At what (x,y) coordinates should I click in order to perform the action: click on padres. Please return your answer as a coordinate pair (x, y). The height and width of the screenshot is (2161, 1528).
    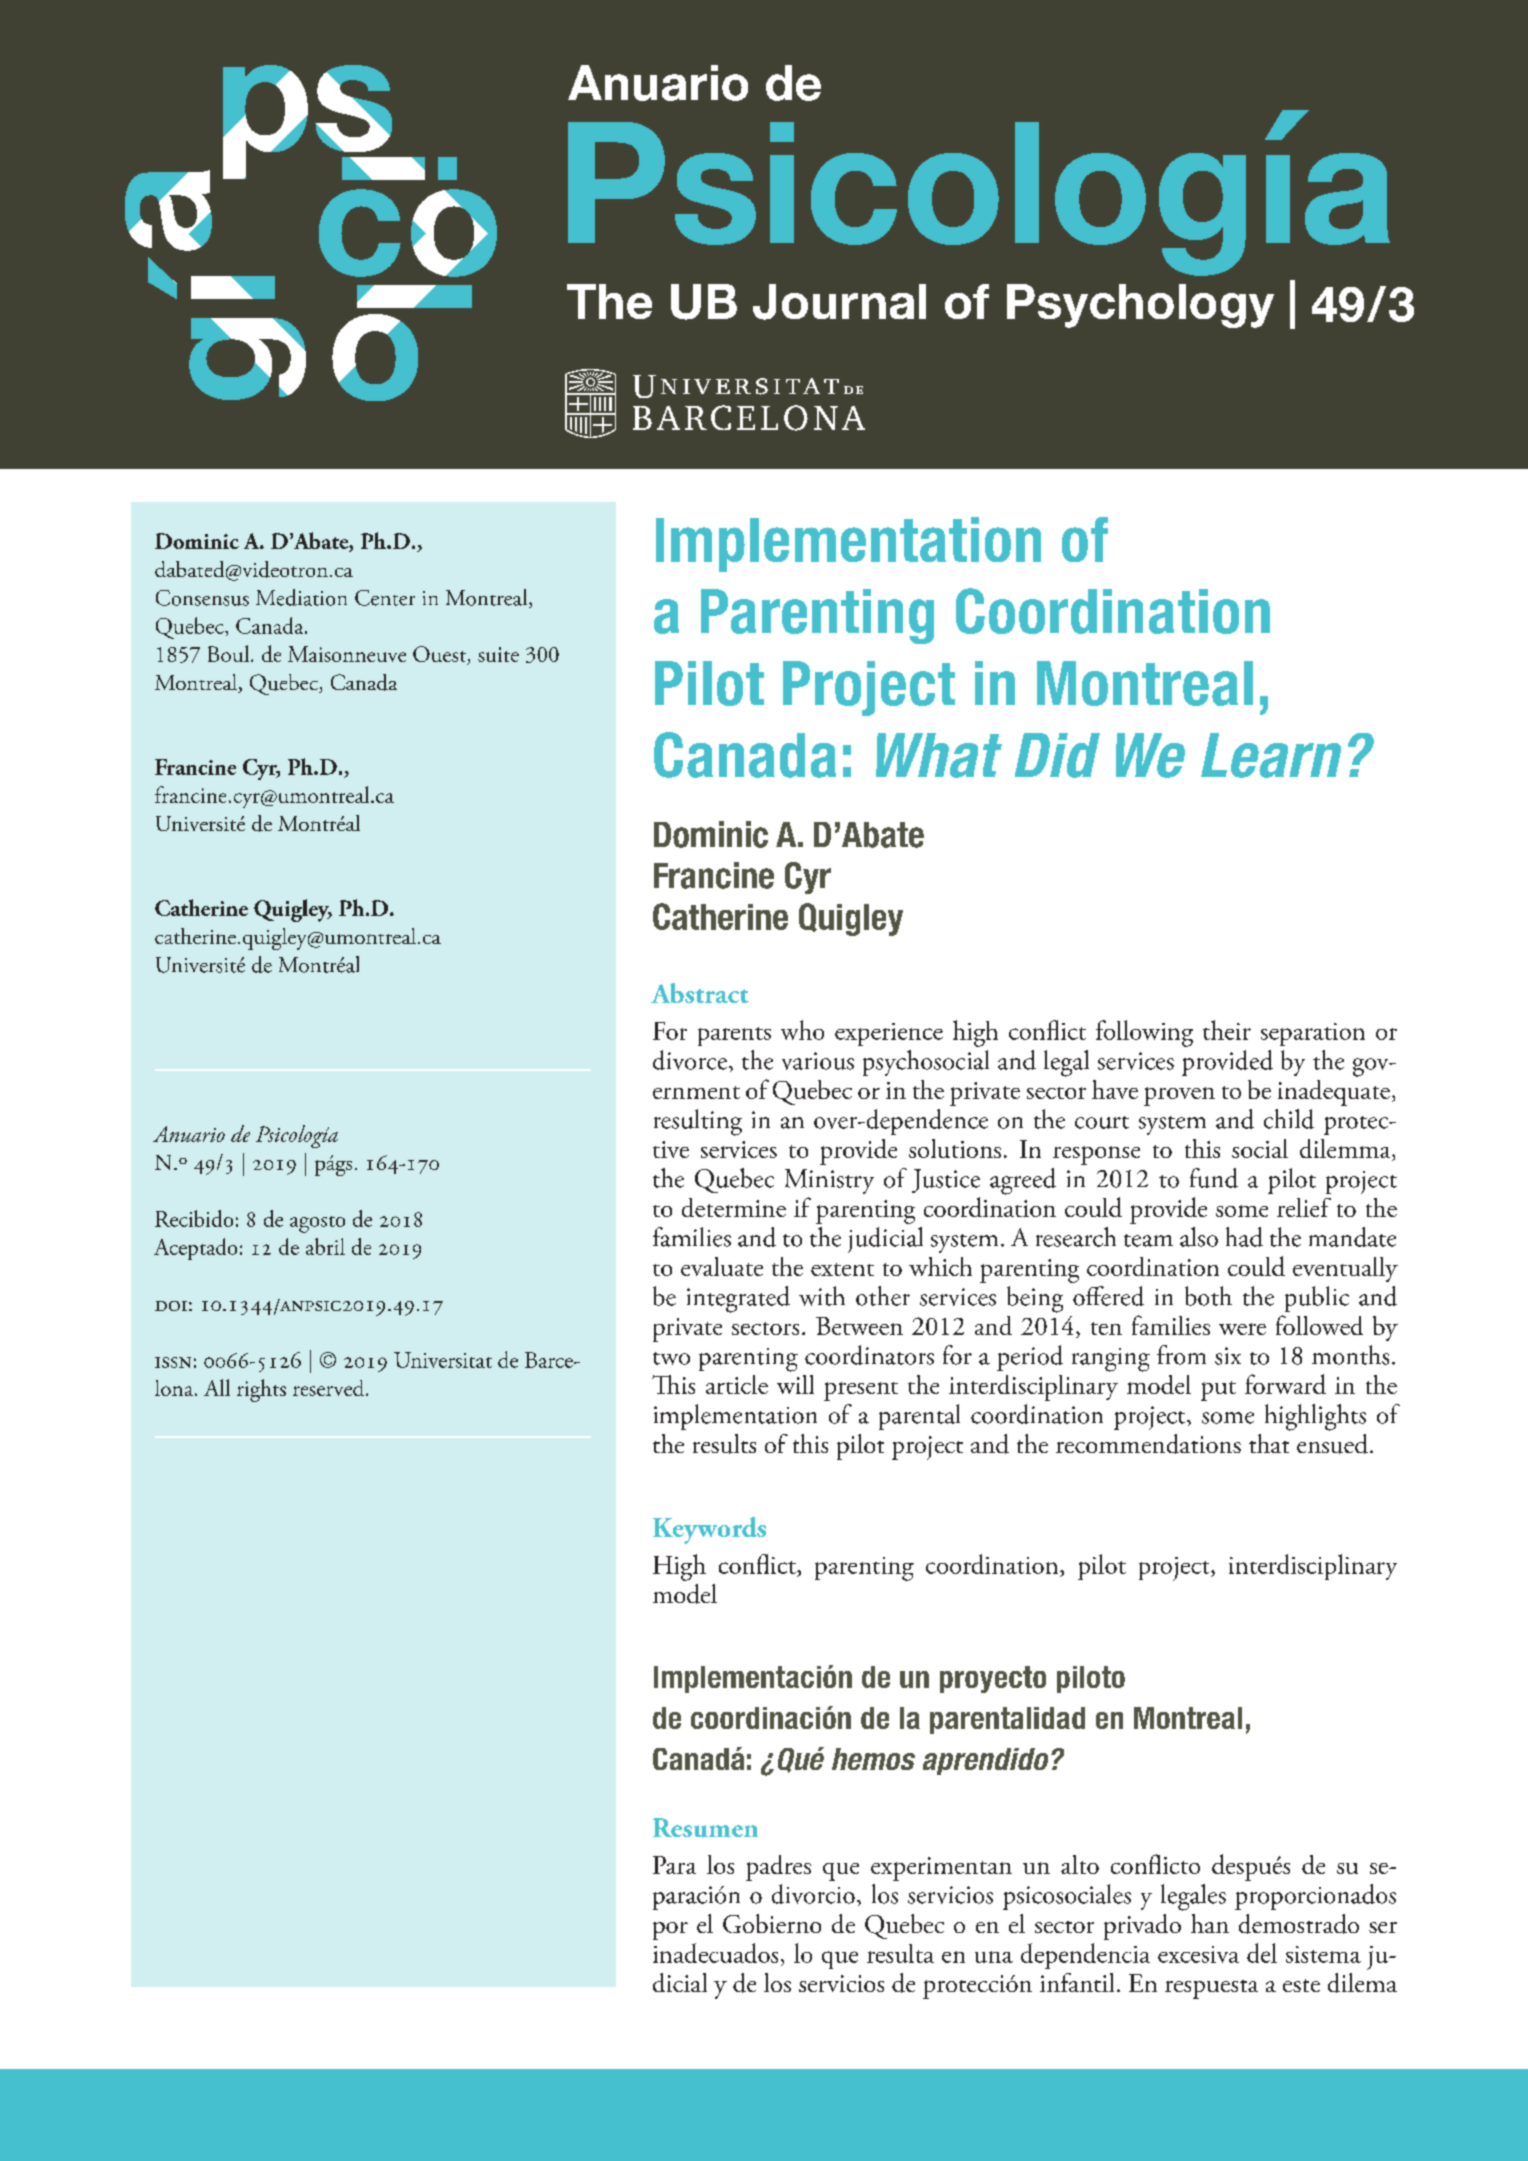
    Looking at the image, I should click on (778, 1868).
